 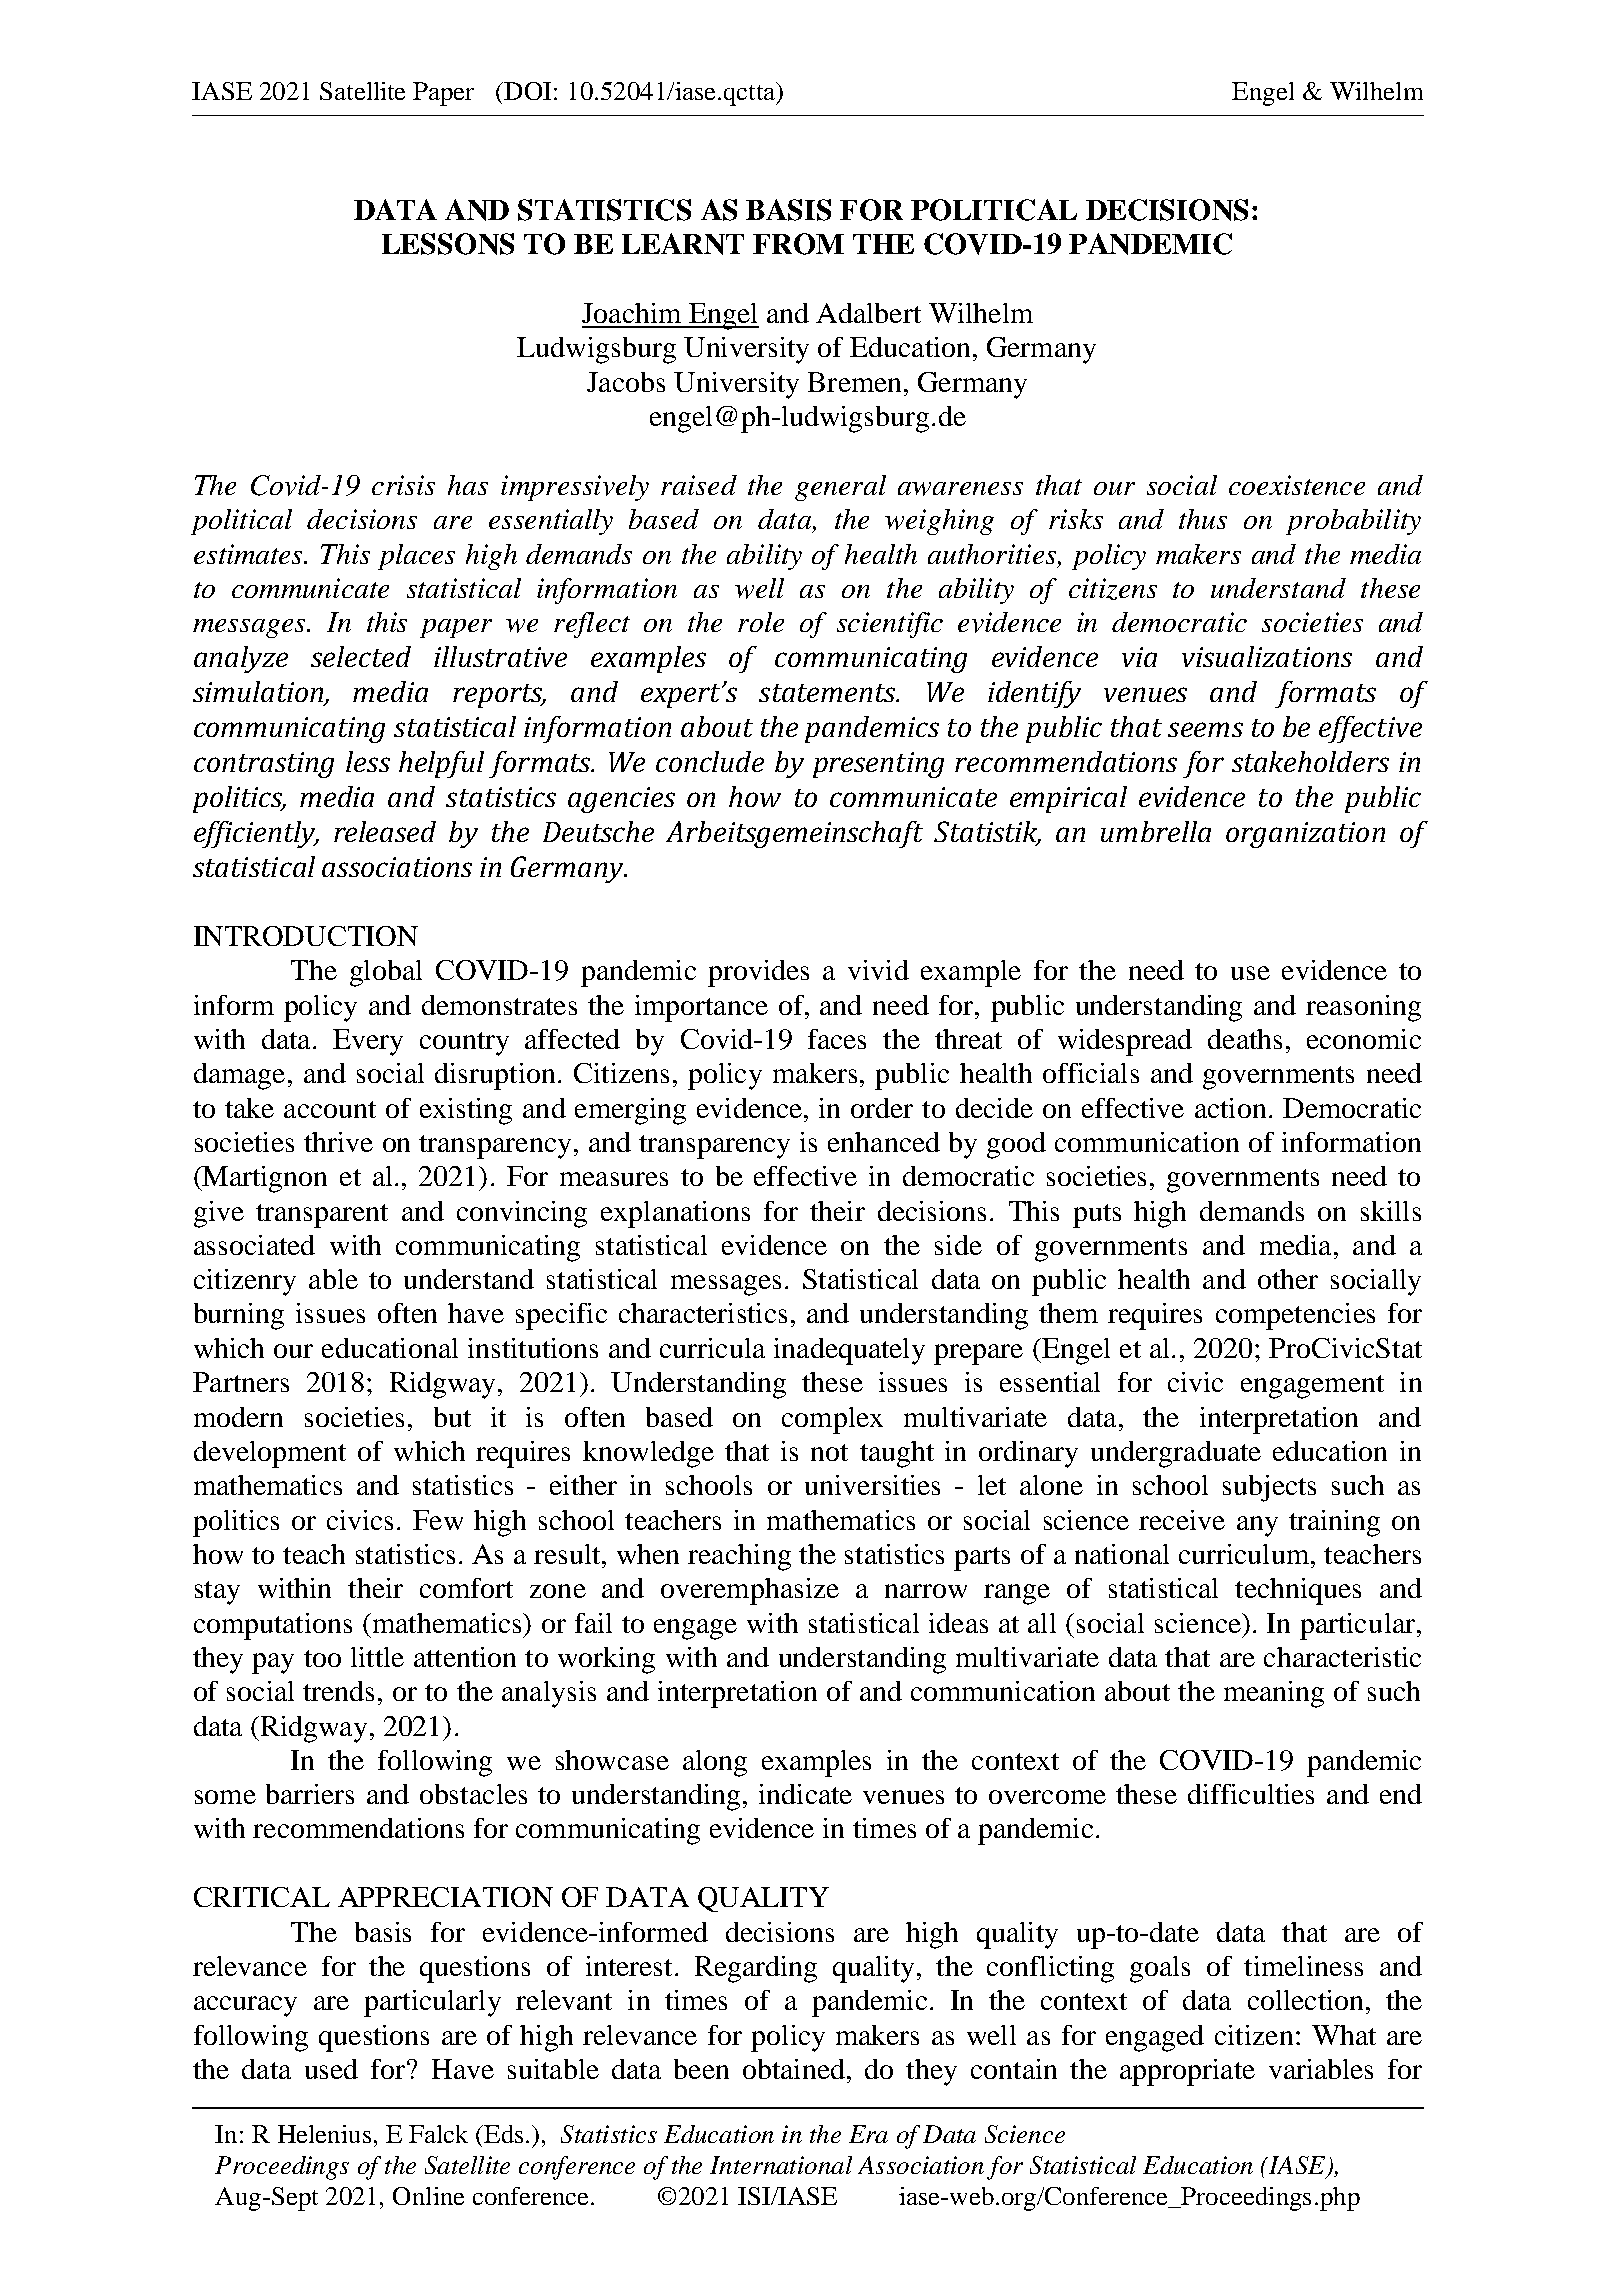 What do you see at coordinates (385, 831) in the document?
I see `released` at bounding box center [385, 831].
